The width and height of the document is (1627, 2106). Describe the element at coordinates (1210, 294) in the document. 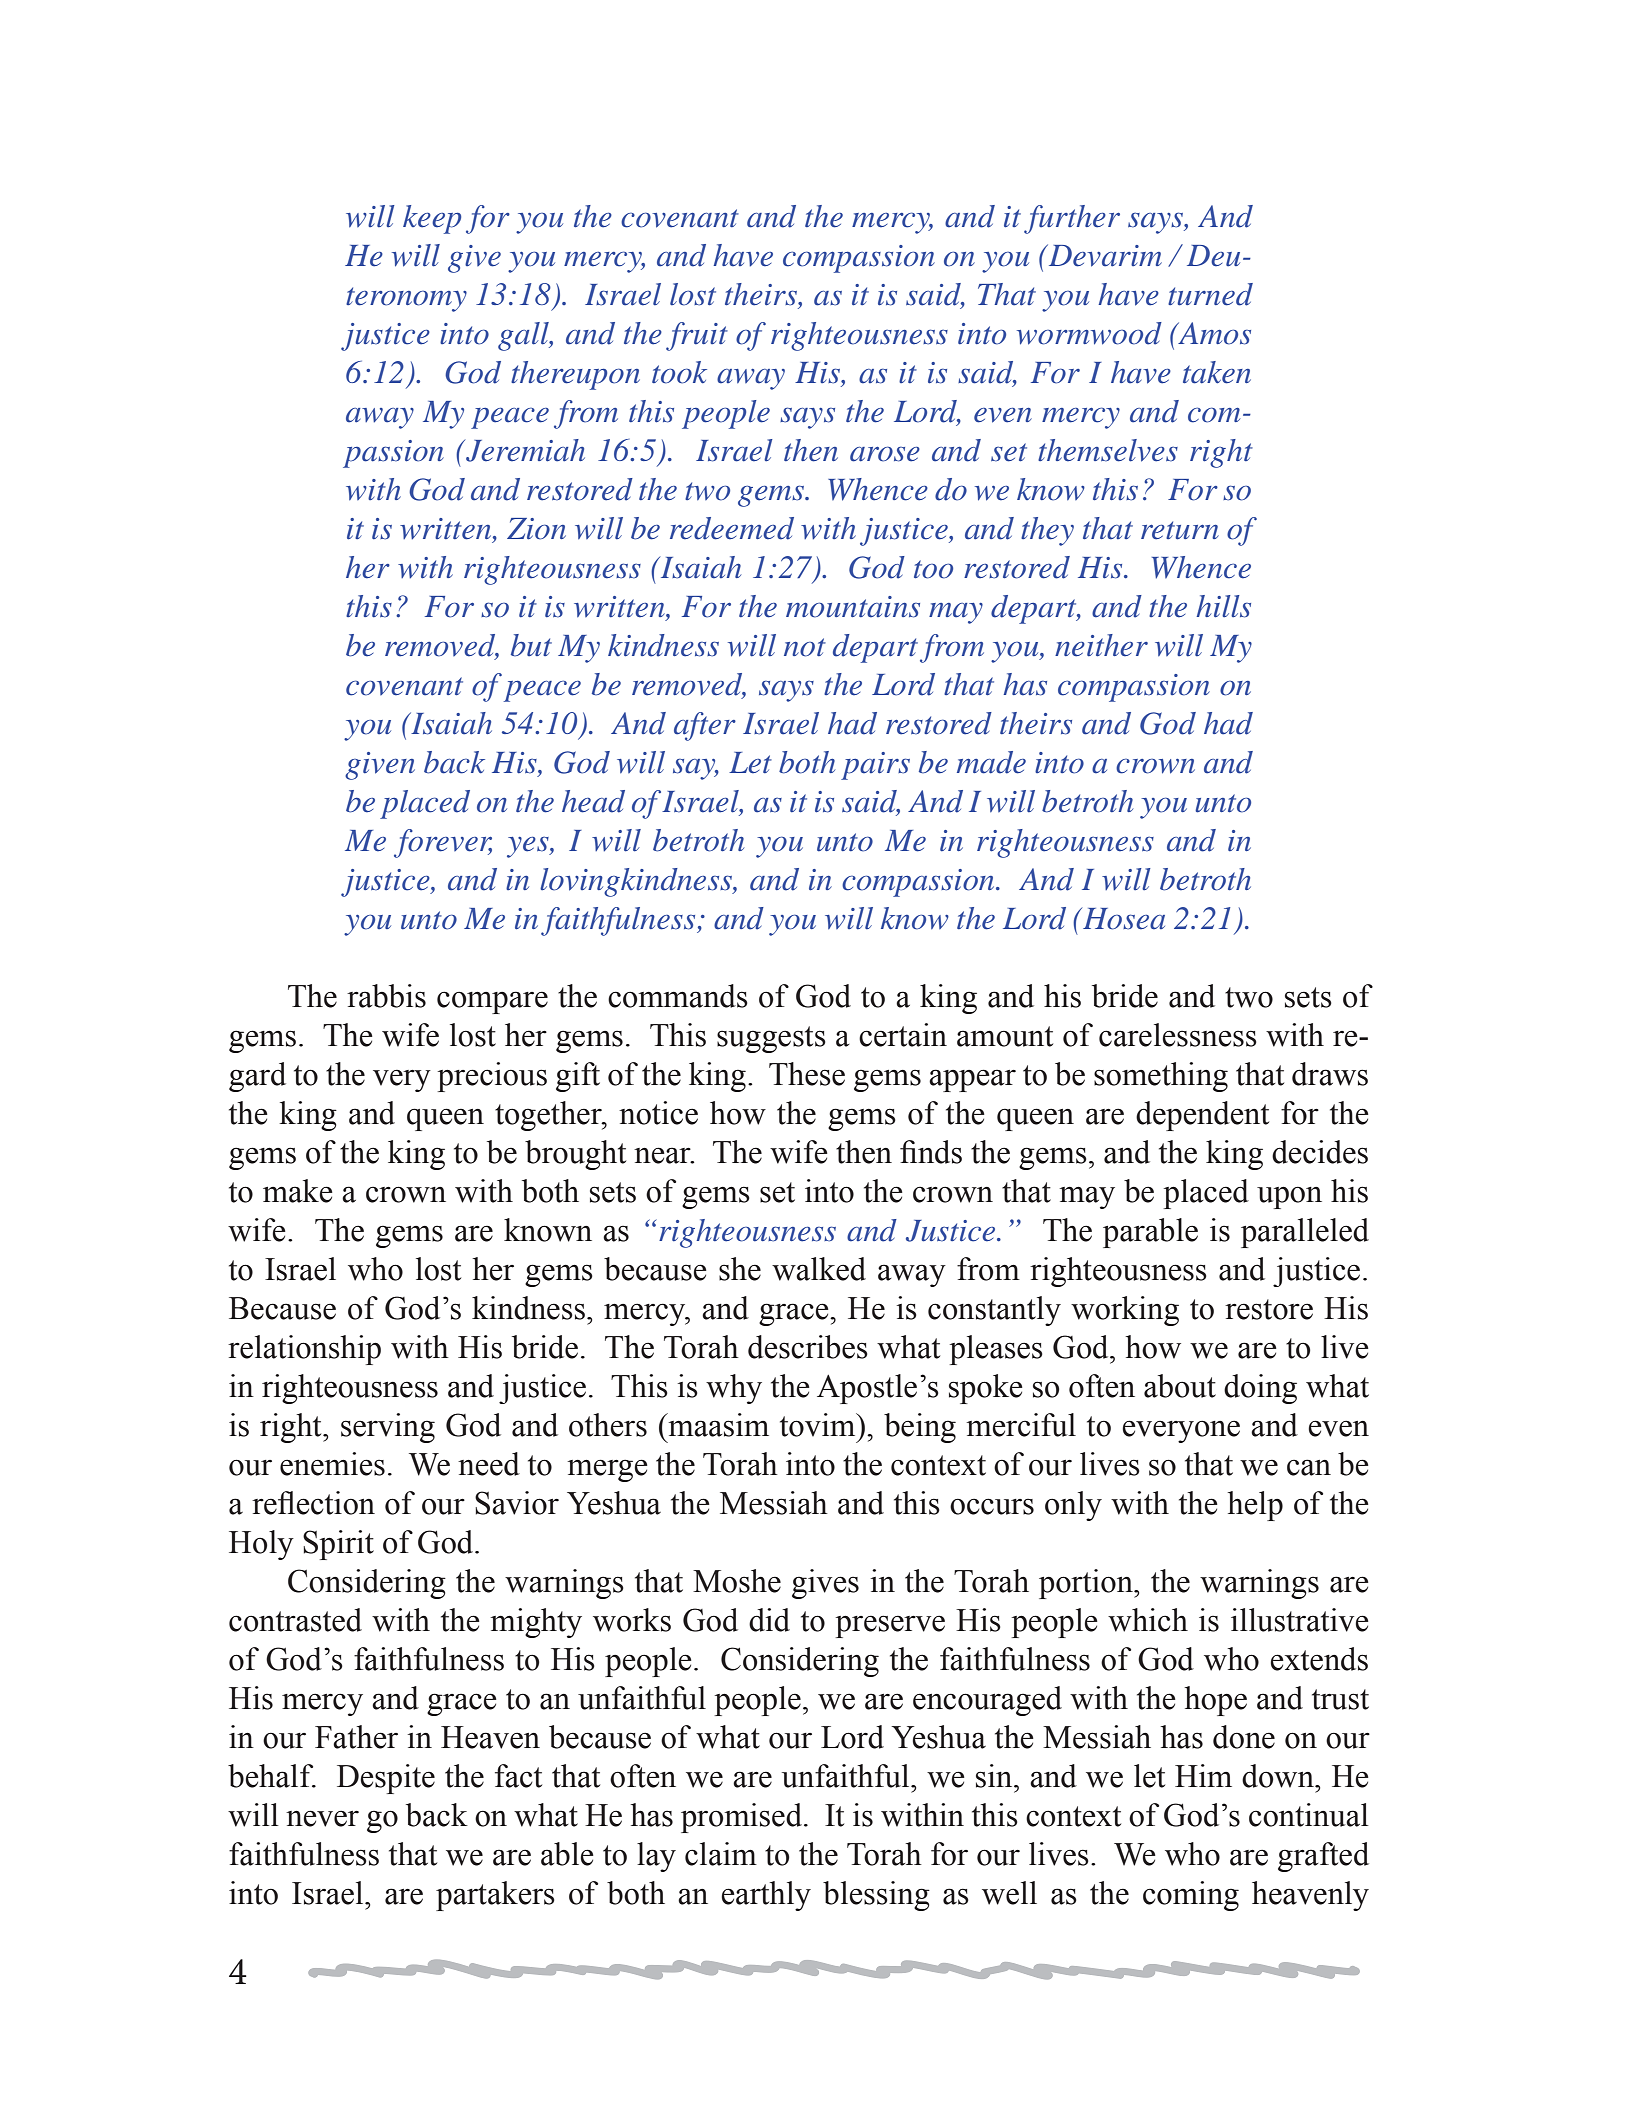

I see `turned` at that location.
